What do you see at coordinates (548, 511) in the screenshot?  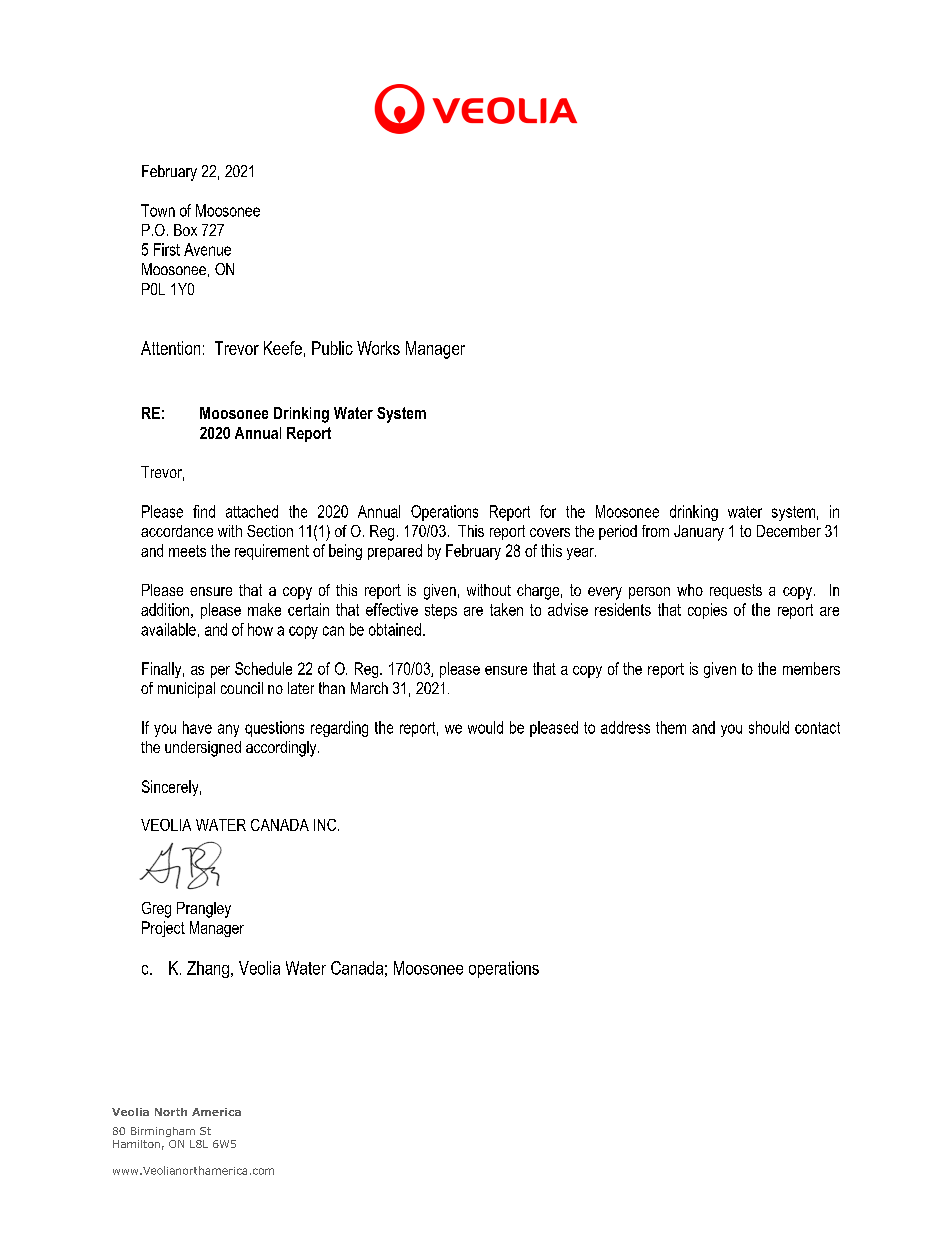 I see `for` at bounding box center [548, 511].
